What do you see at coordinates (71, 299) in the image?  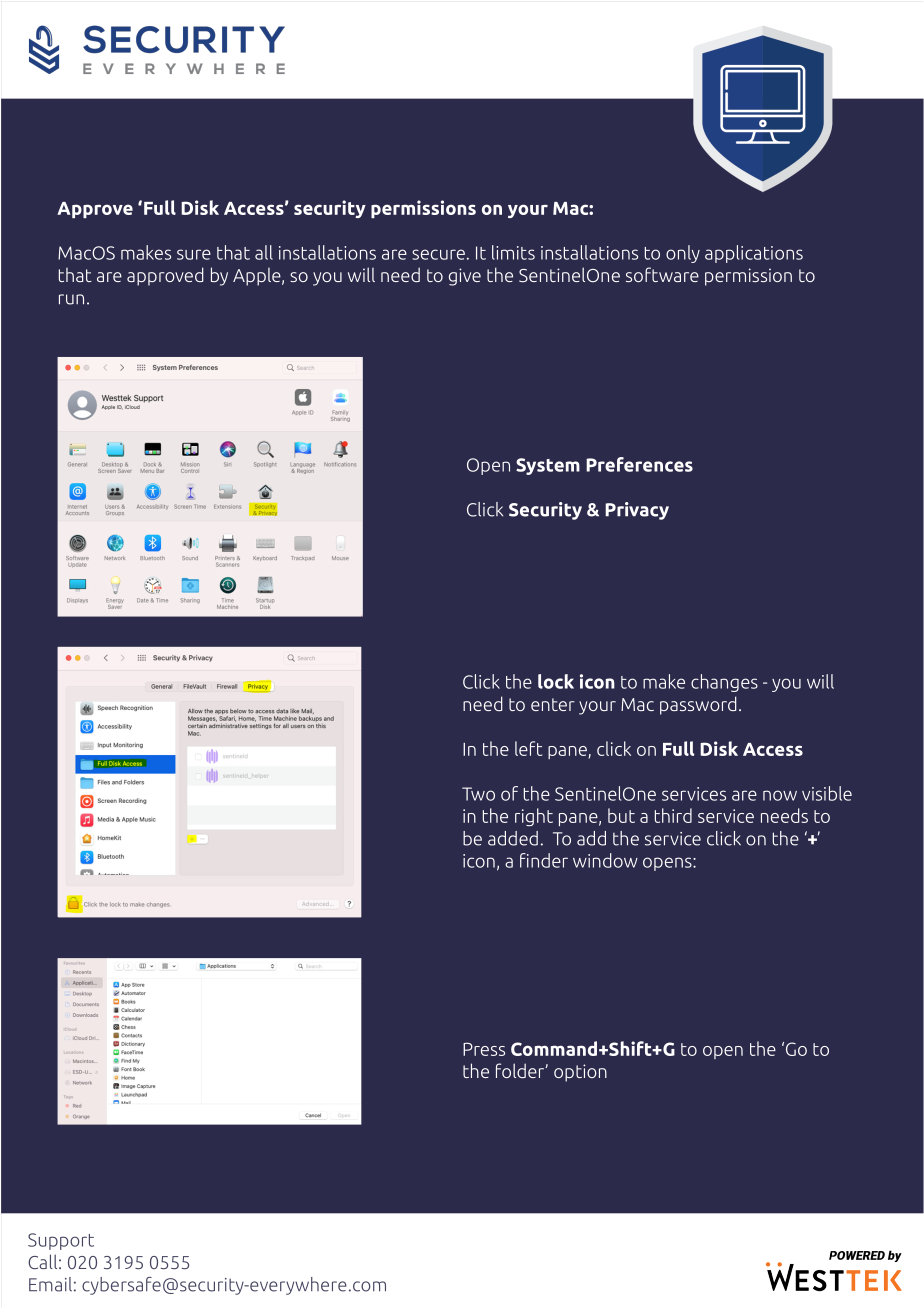 I see `run` at bounding box center [71, 299].
